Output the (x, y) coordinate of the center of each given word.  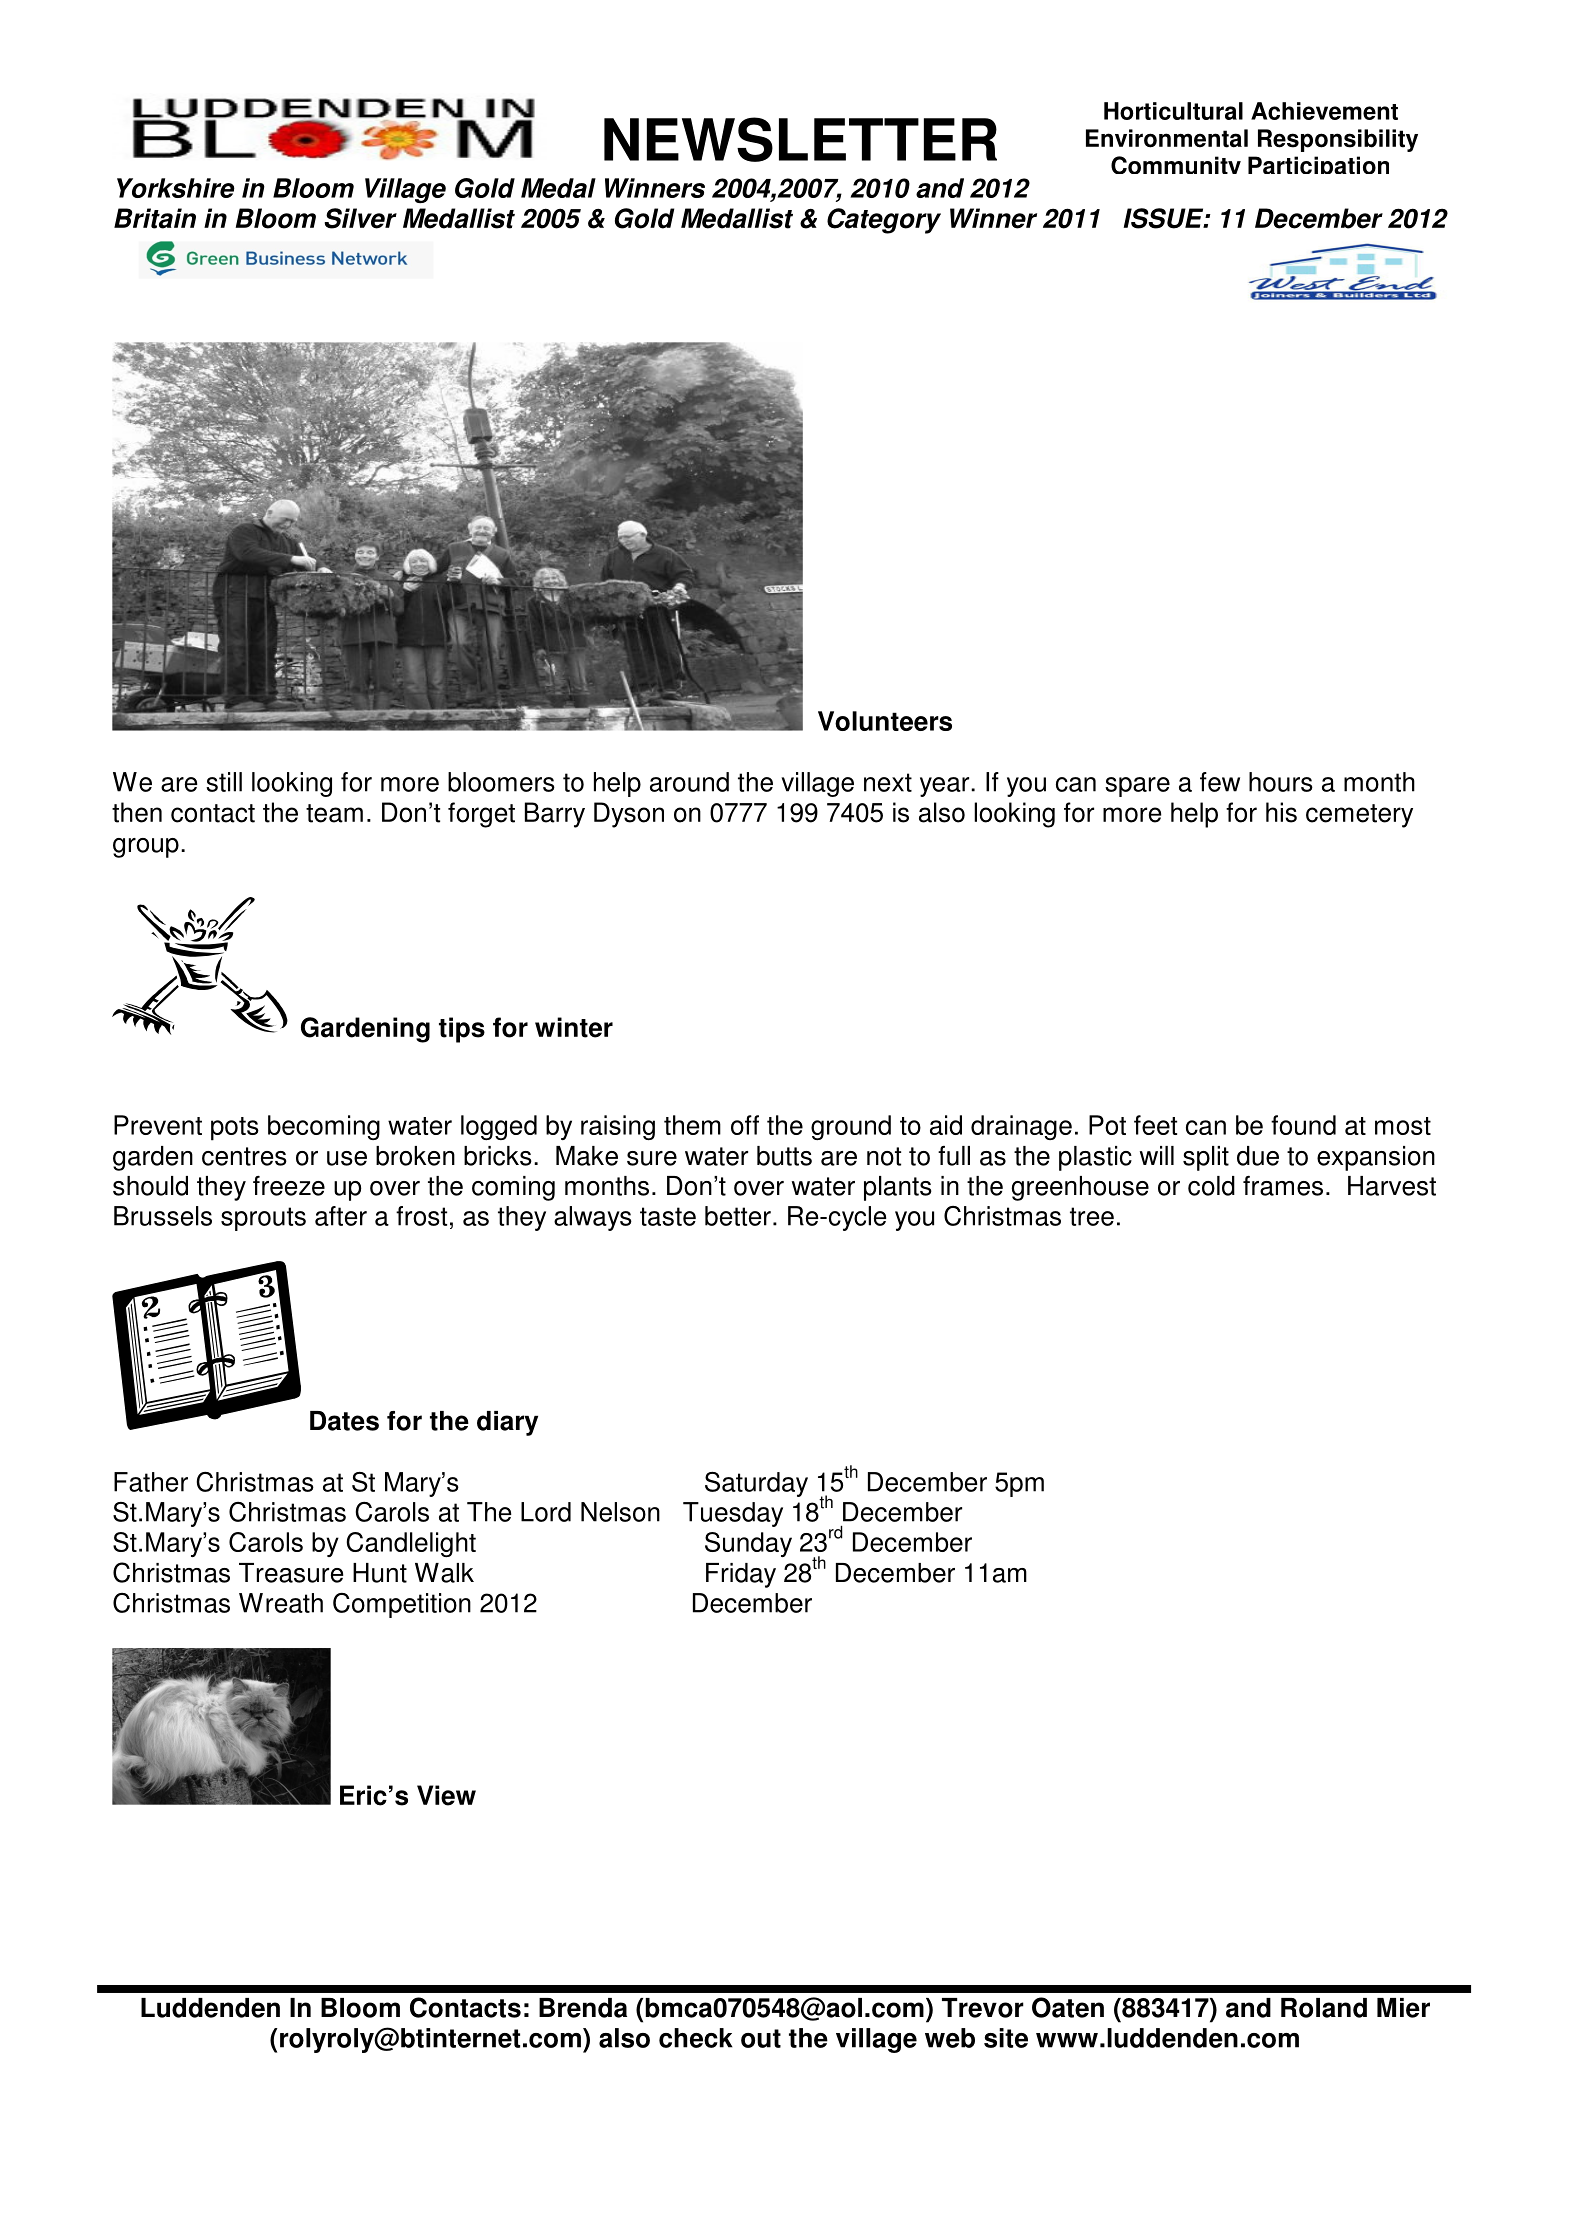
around (689, 782)
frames (1283, 1186)
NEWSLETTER (800, 139)
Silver (361, 218)
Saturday (756, 1484)
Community (1176, 165)
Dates (344, 1421)
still (224, 782)
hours (1281, 782)
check (696, 2038)
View (446, 1795)
